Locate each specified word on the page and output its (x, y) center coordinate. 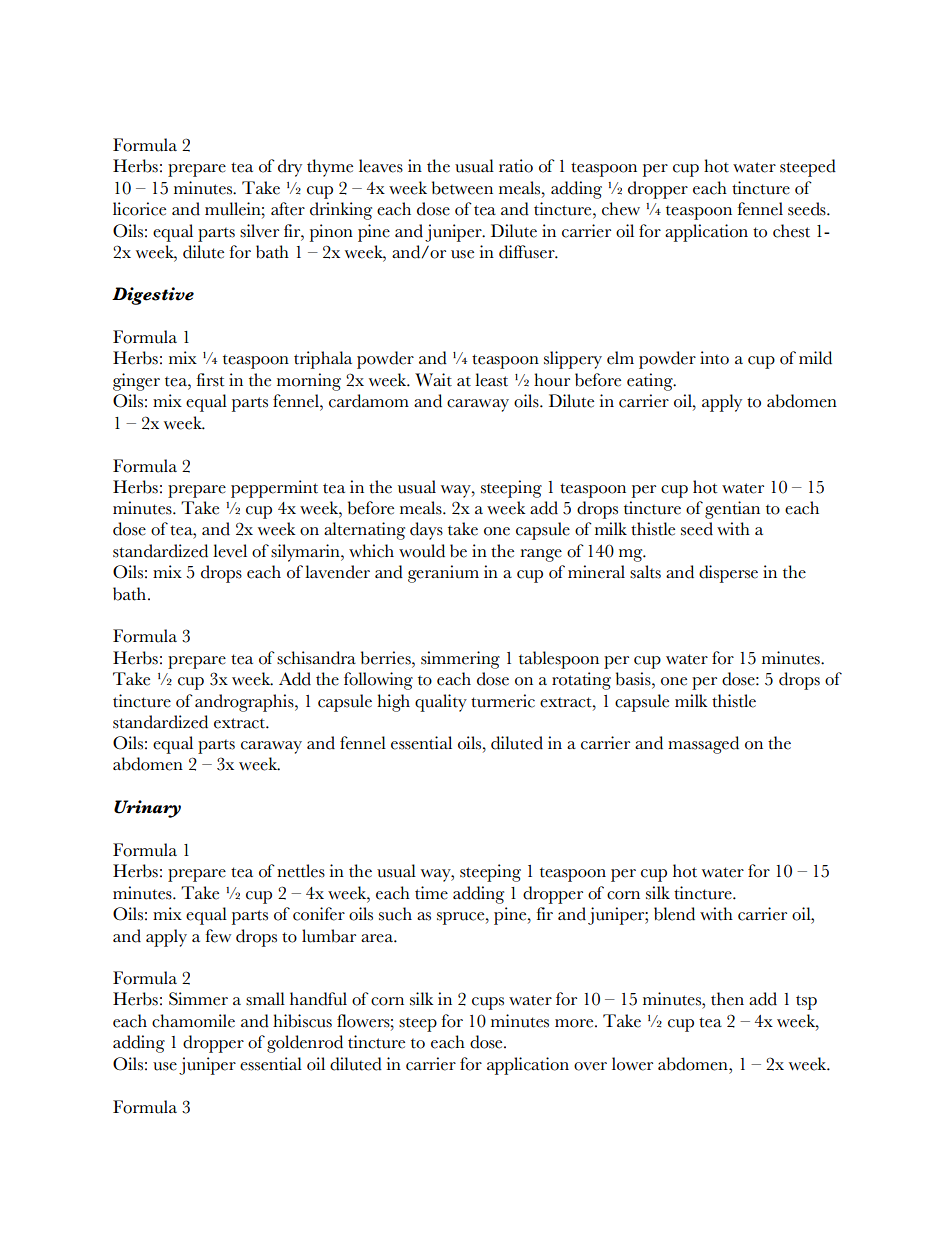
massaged (703, 745)
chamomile (193, 1021)
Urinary (147, 809)
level (230, 551)
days (426, 531)
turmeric (503, 701)
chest (791, 231)
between (462, 188)
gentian (732, 510)
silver (259, 231)
